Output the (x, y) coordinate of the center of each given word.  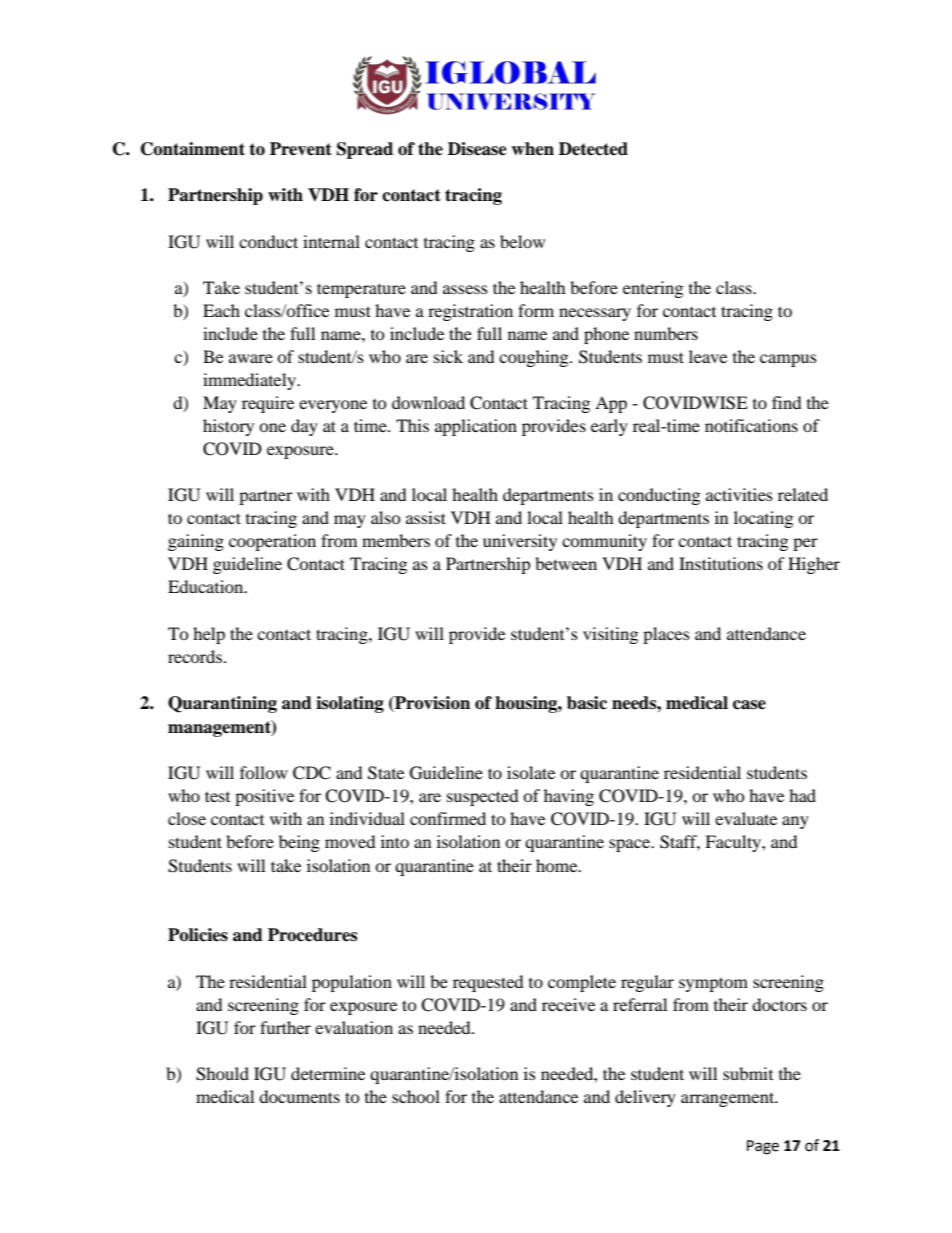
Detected (593, 149)
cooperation (272, 542)
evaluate (746, 818)
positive (264, 797)
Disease (477, 149)
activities (739, 494)
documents (299, 1096)
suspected (483, 797)
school (416, 1096)
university (520, 542)
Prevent (301, 149)
